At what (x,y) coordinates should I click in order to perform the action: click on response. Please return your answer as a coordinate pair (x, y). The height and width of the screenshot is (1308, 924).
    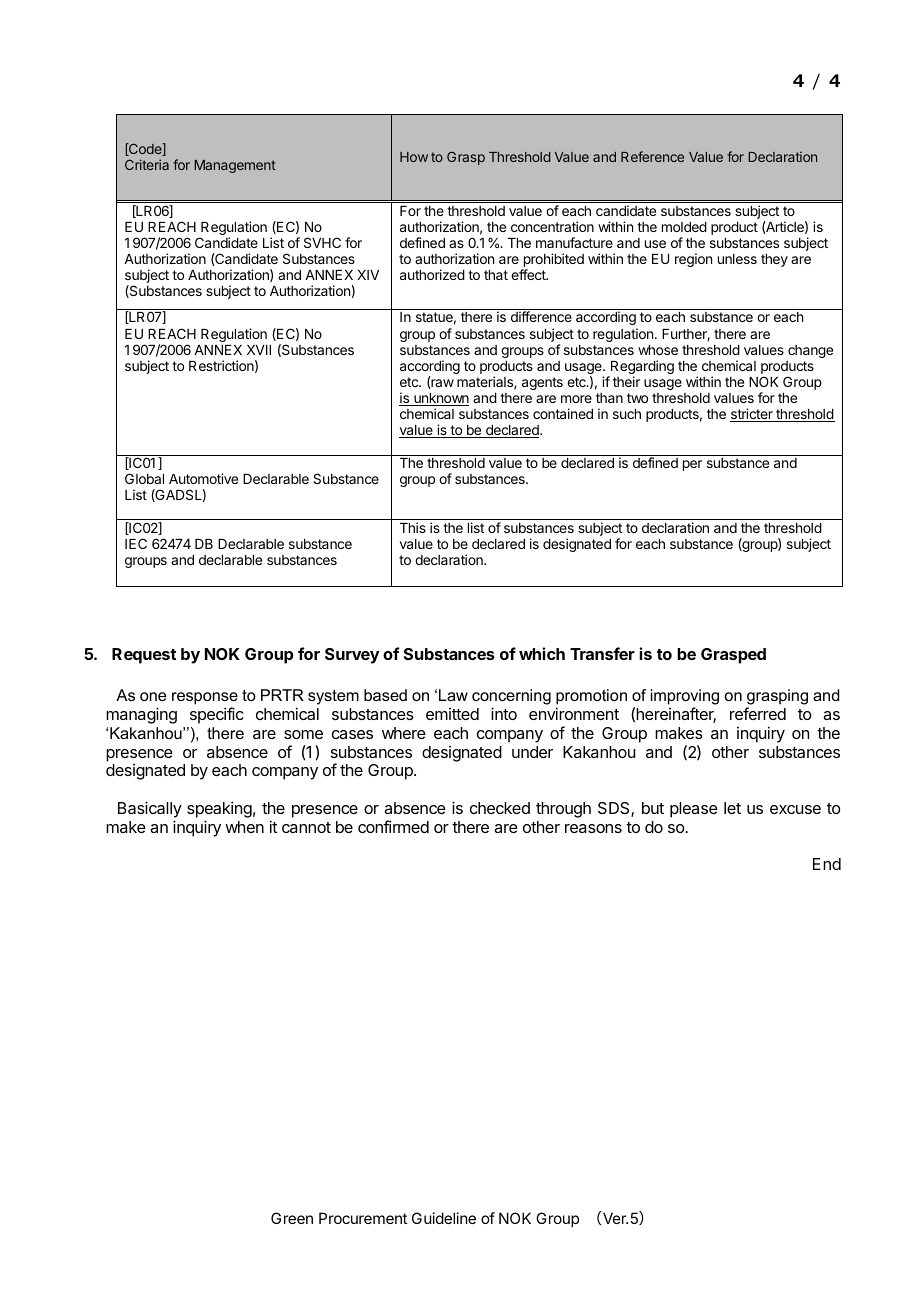
    Looking at the image, I should click on (205, 700).
